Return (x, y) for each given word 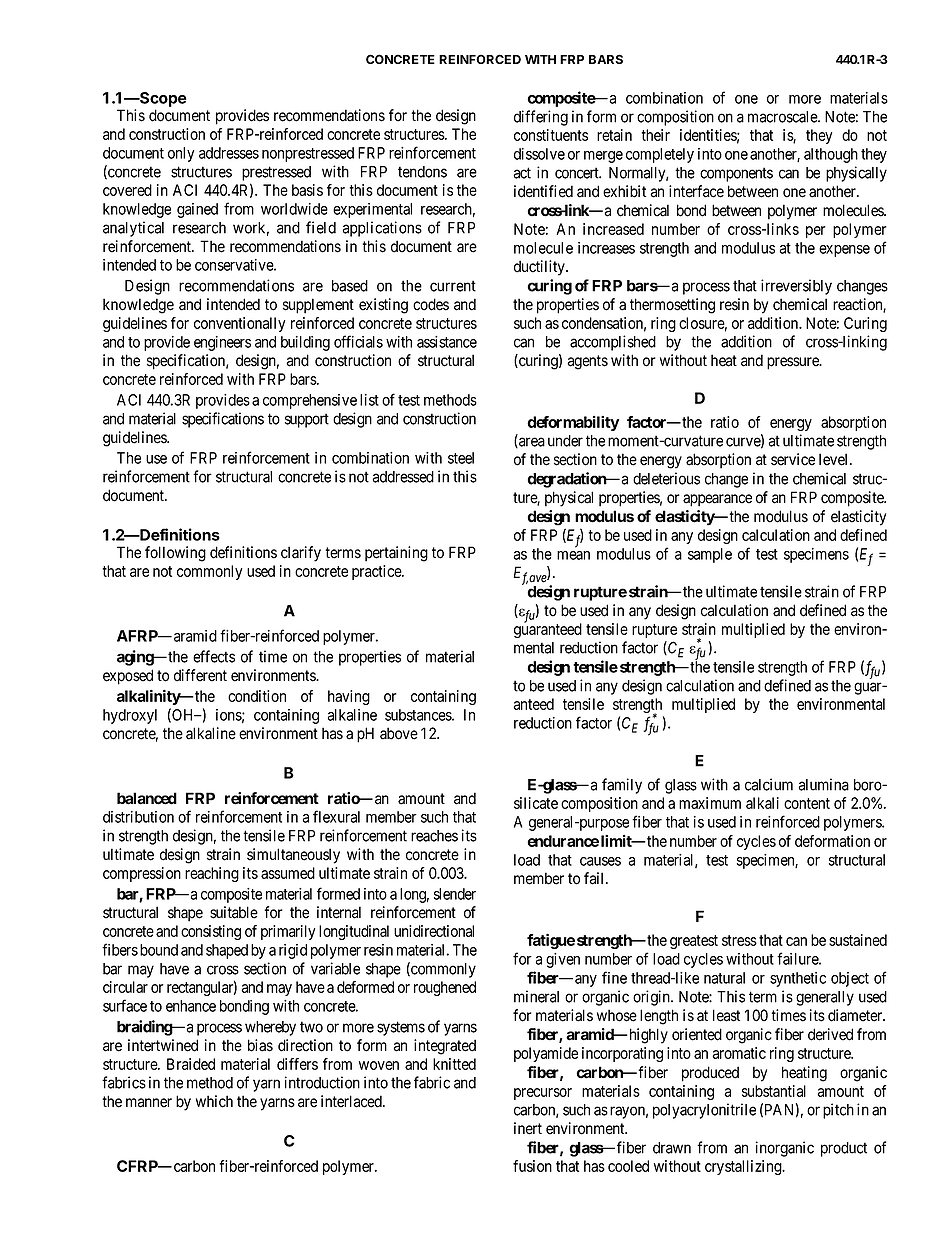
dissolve (539, 154)
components (736, 174)
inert (528, 1128)
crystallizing (744, 1167)
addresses (229, 153)
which (214, 1101)
